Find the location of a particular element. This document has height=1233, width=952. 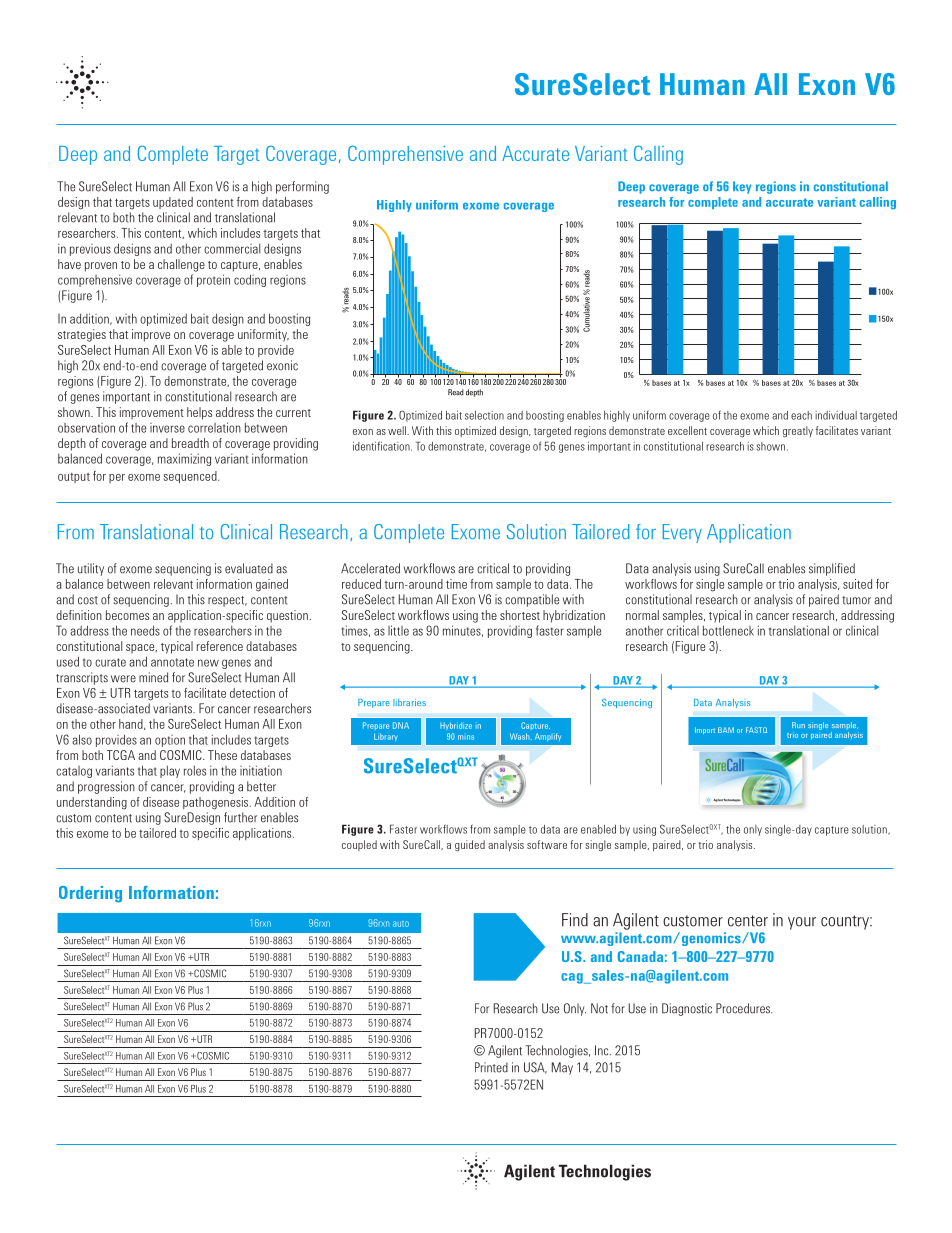

bottleneck is located at coordinates (728, 630).
